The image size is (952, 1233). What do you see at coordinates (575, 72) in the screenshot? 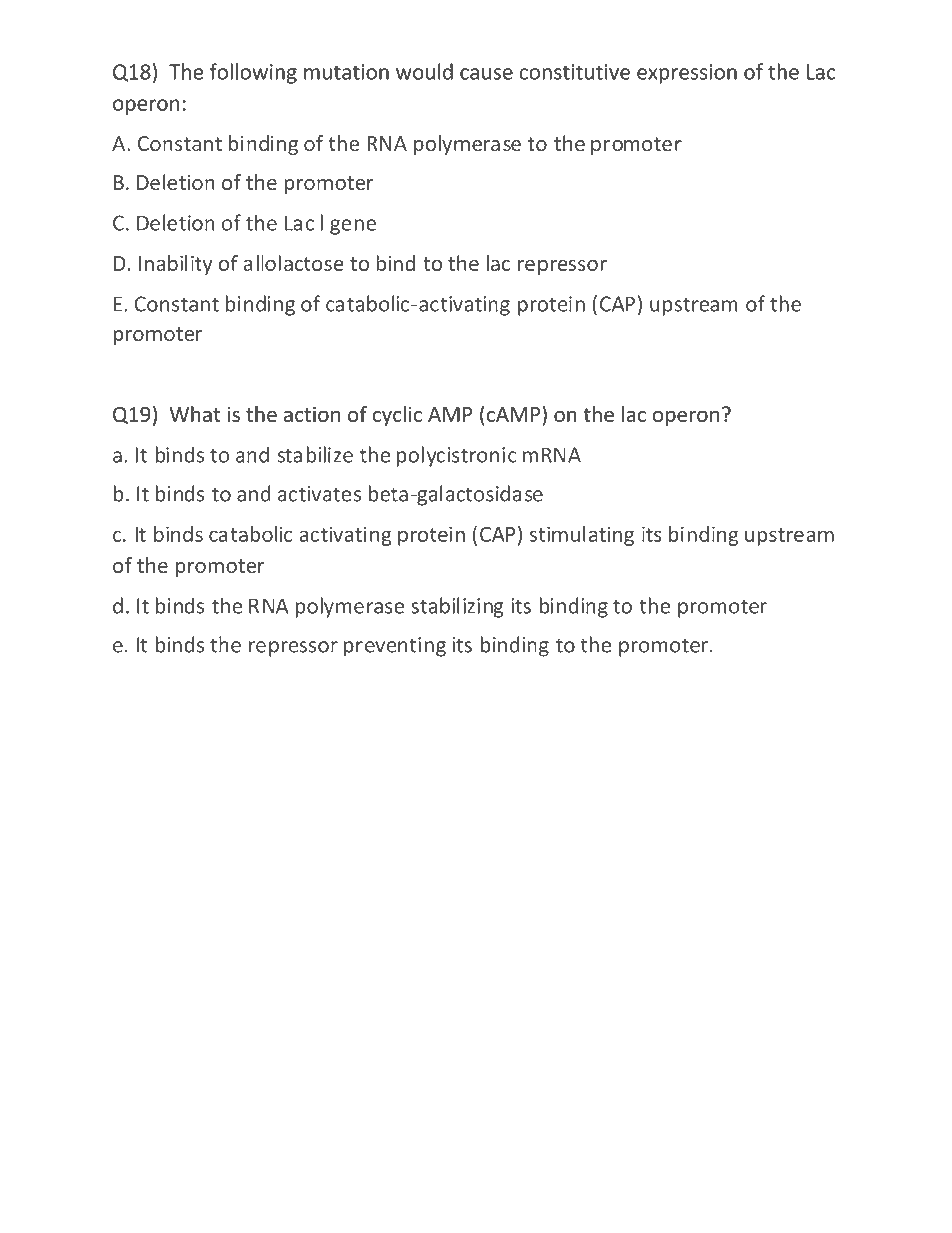
I see `constitutive` at bounding box center [575, 72].
